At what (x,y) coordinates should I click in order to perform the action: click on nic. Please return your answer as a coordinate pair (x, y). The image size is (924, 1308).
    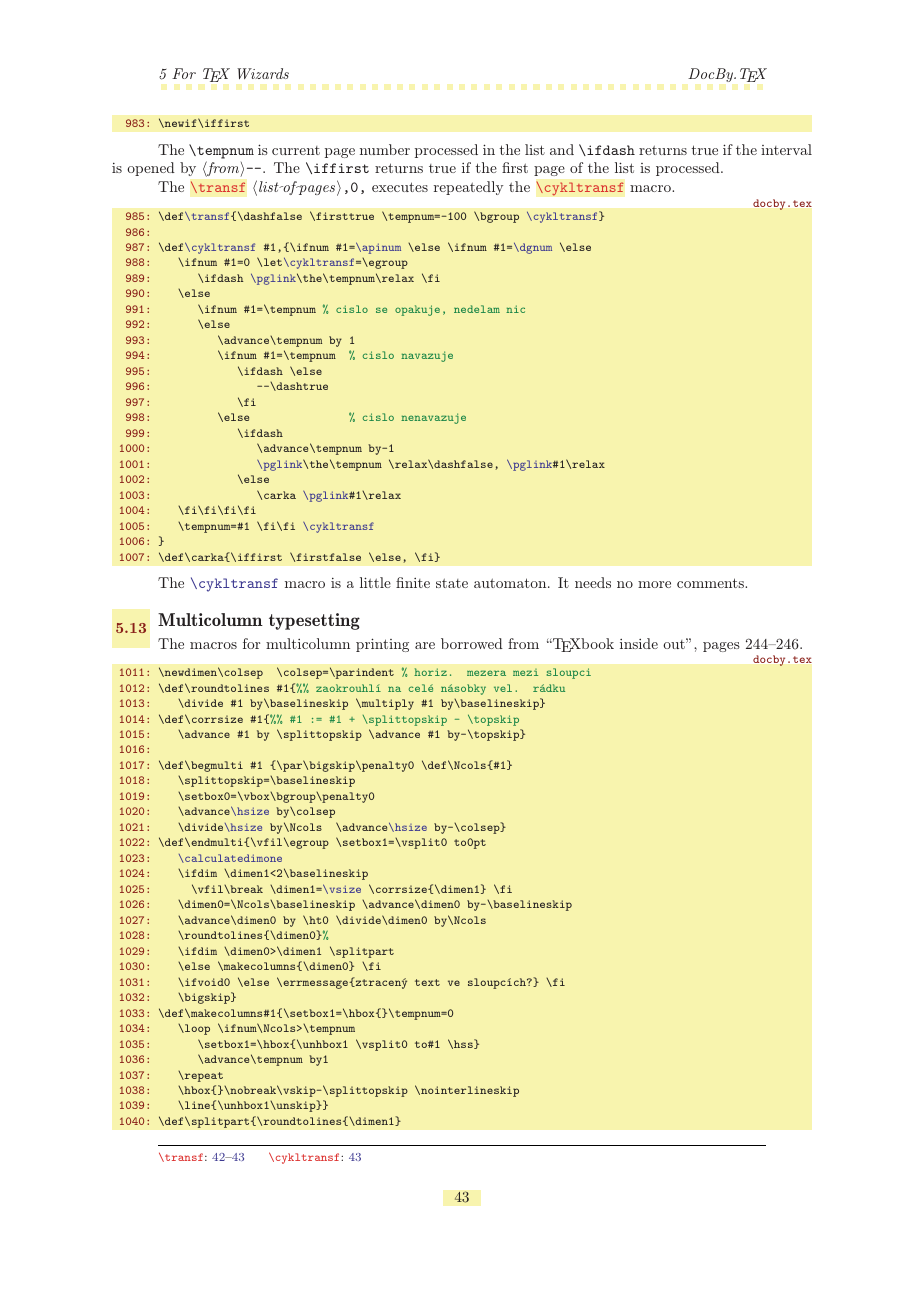
    Looking at the image, I should click on (515, 309).
